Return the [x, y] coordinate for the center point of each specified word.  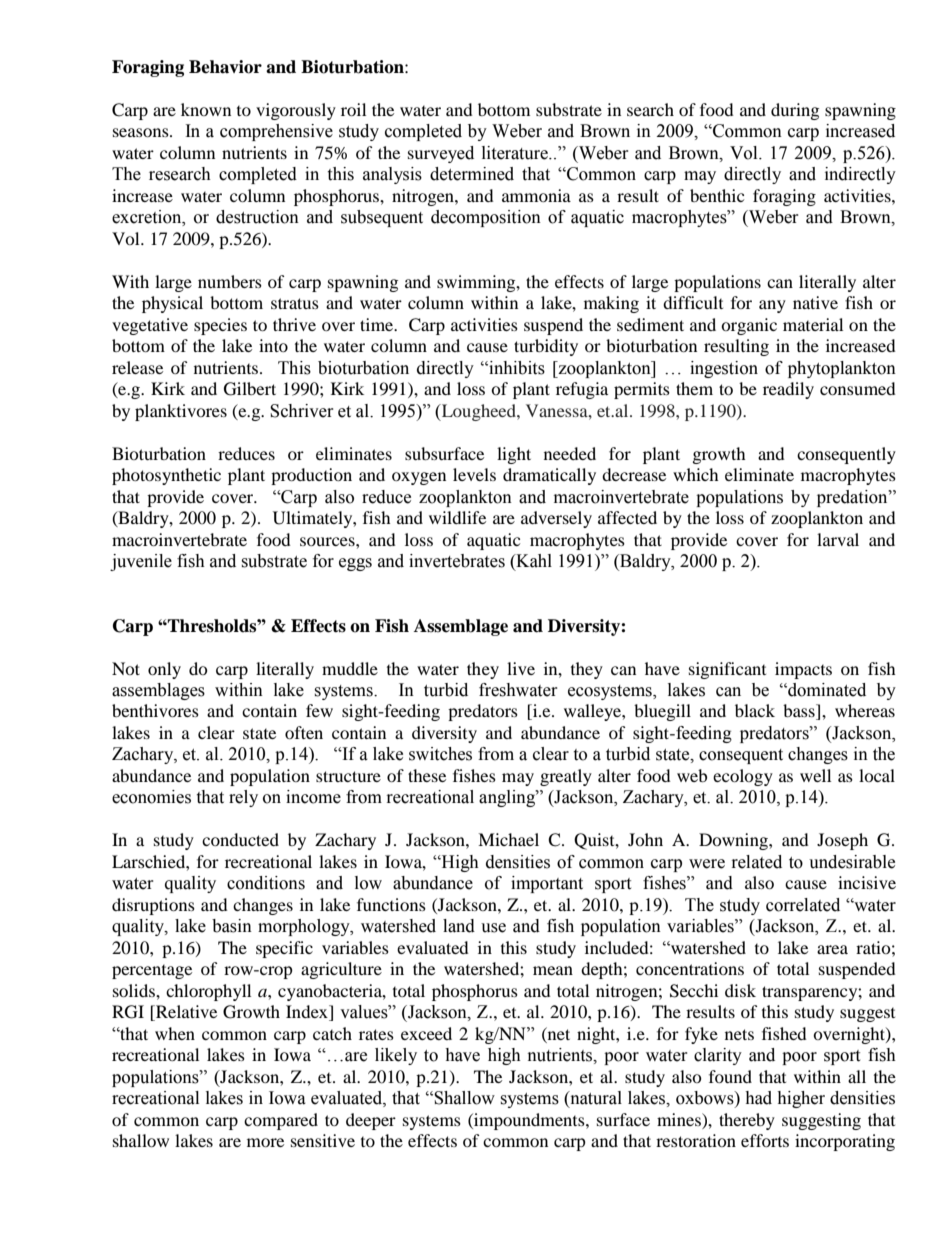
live [521, 668]
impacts [803, 670]
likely [396, 1056]
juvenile [141, 562]
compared [281, 1121]
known [206, 109]
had [758, 1098]
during [795, 111]
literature [516, 153]
